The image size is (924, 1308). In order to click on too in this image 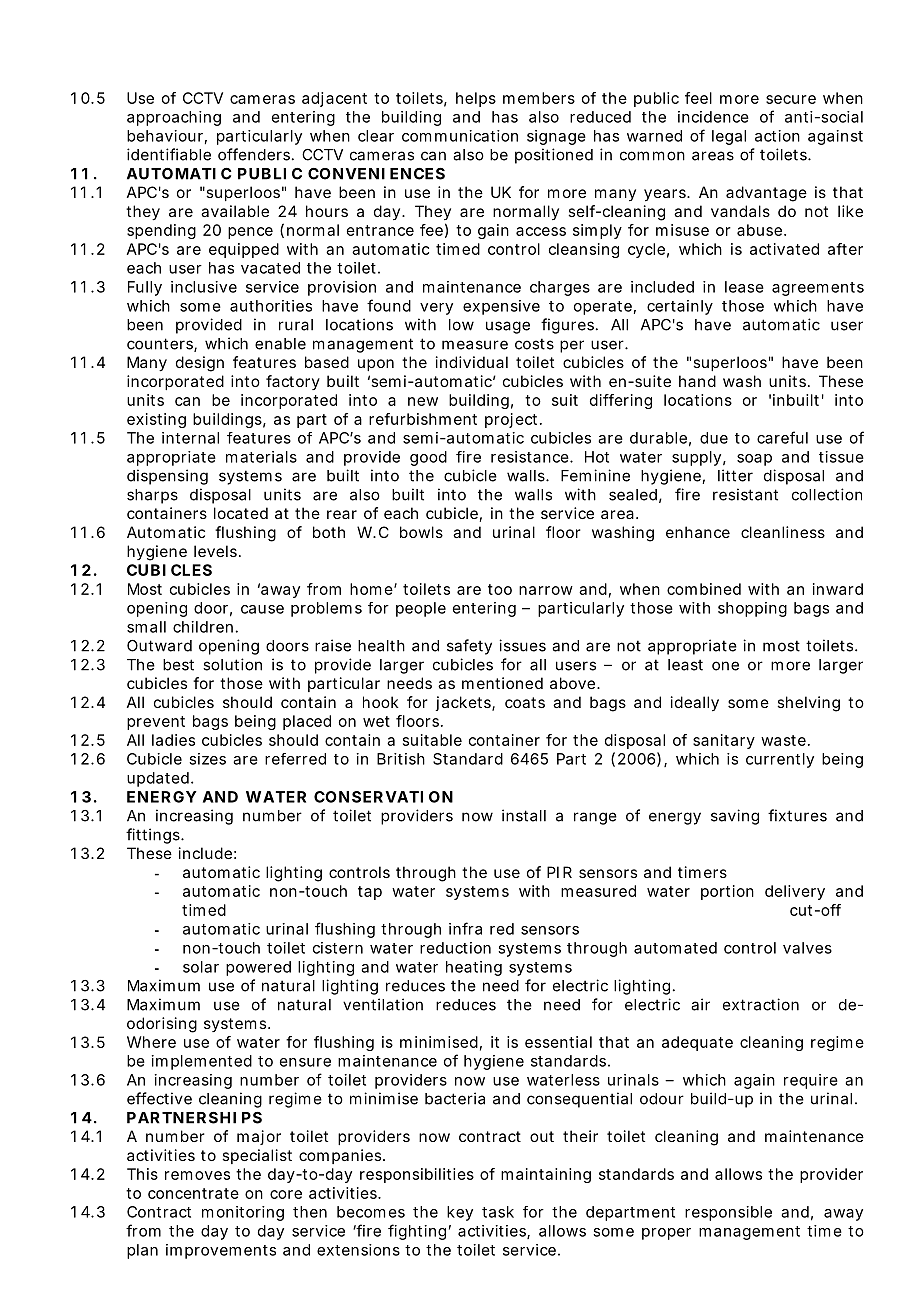, I will do `click(500, 589)`.
